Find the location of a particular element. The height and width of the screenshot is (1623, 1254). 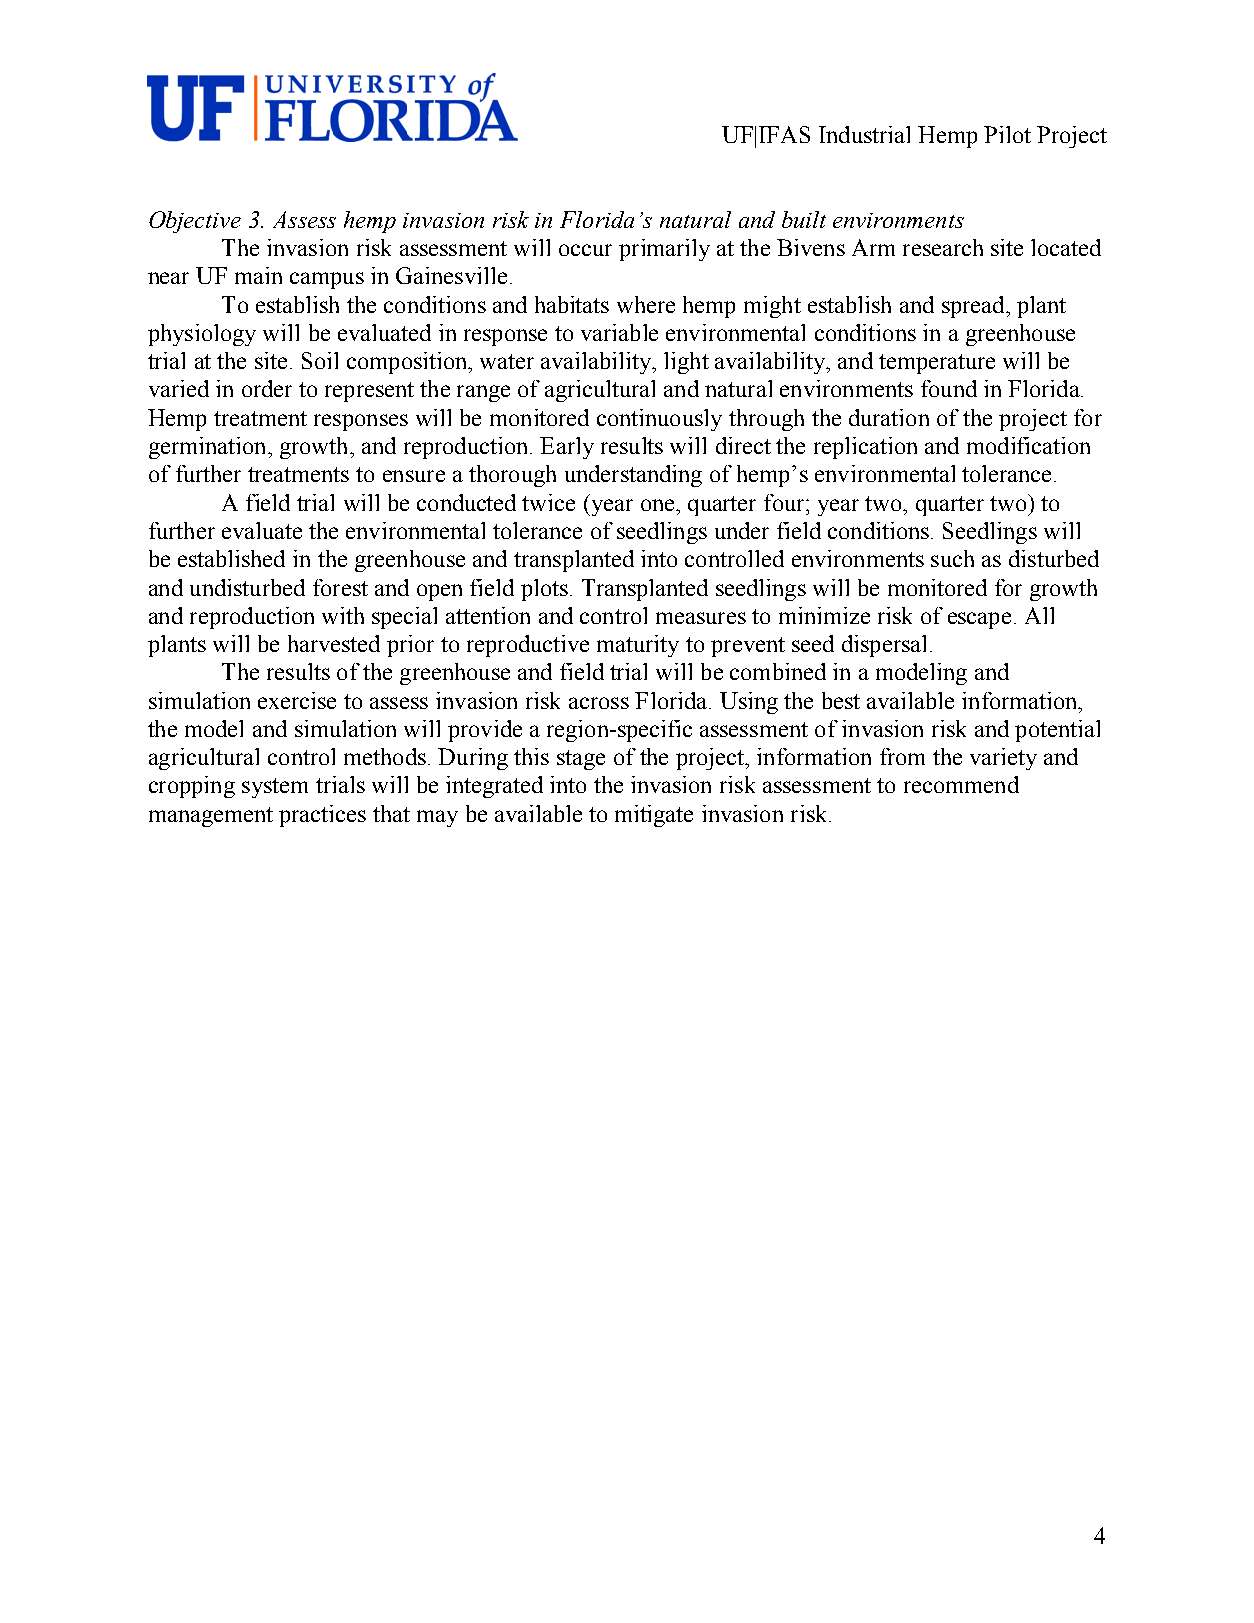

Objective is located at coordinates (195, 222).
